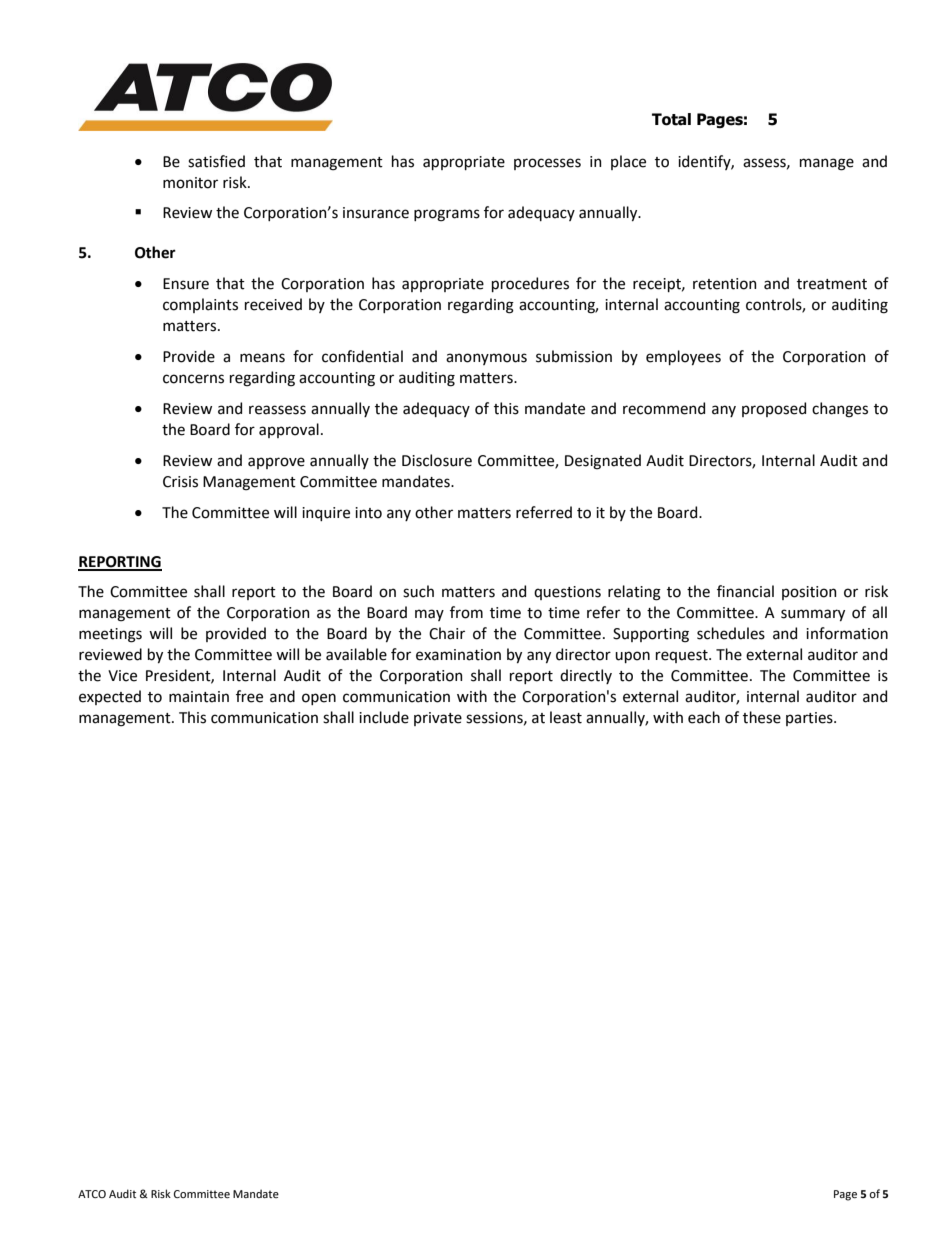 The width and height of the screenshot is (952, 1233). Describe the element at coordinates (289, 430) in the screenshot. I see `approval` at that location.
